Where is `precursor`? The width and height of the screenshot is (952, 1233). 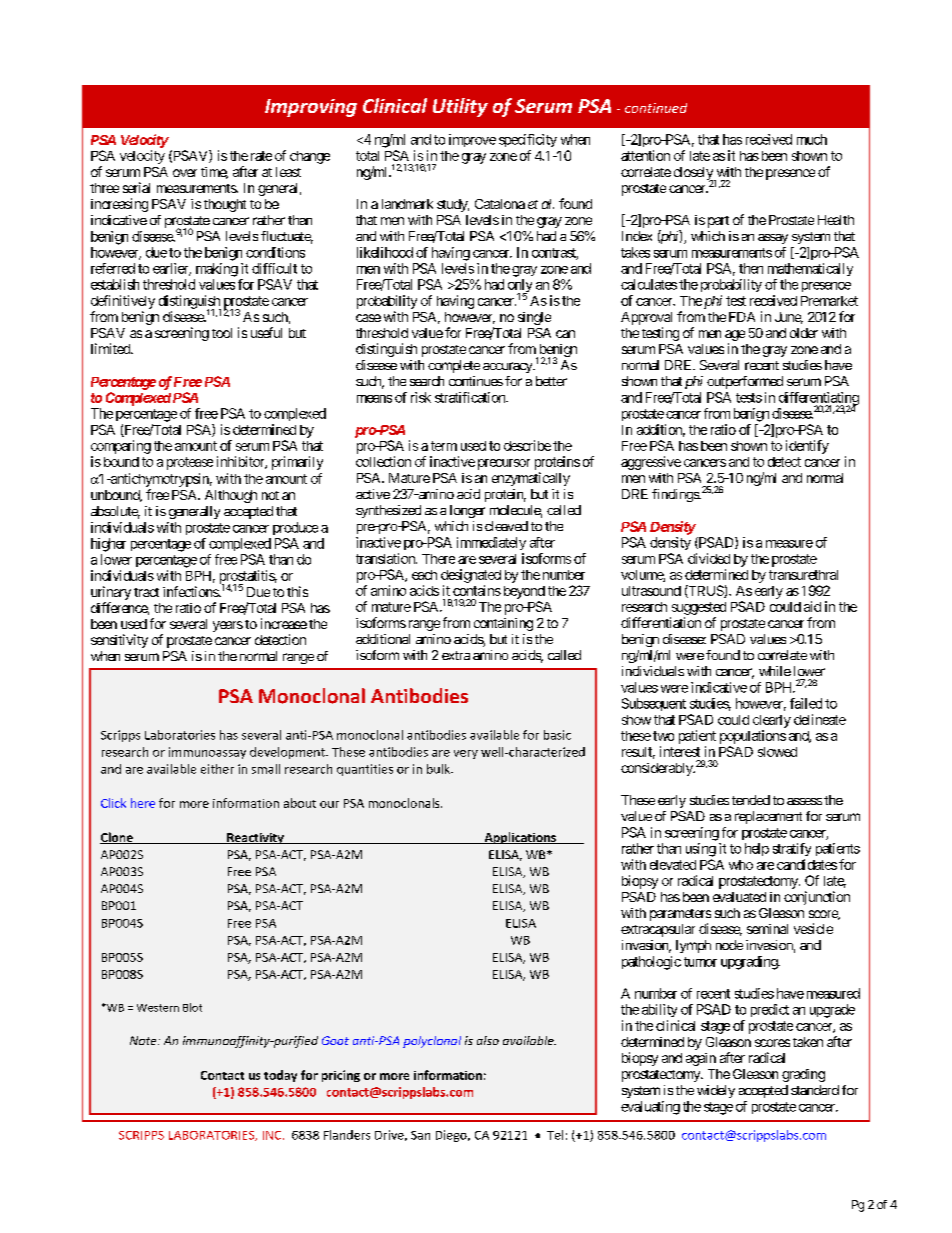 precursor is located at coordinates (504, 464).
